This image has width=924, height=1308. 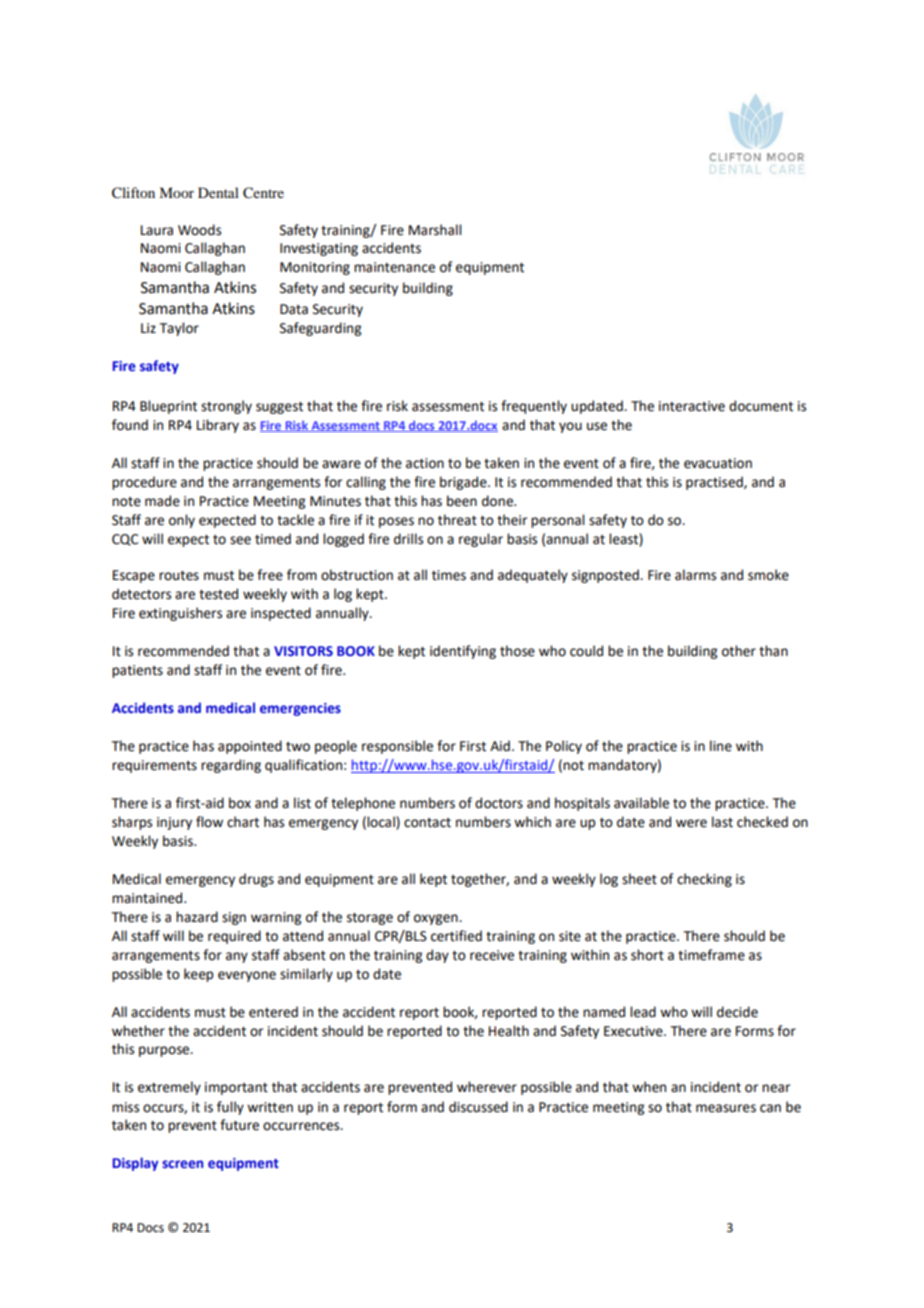 What do you see at coordinates (137, 671) in the image?
I see `patients` at bounding box center [137, 671].
